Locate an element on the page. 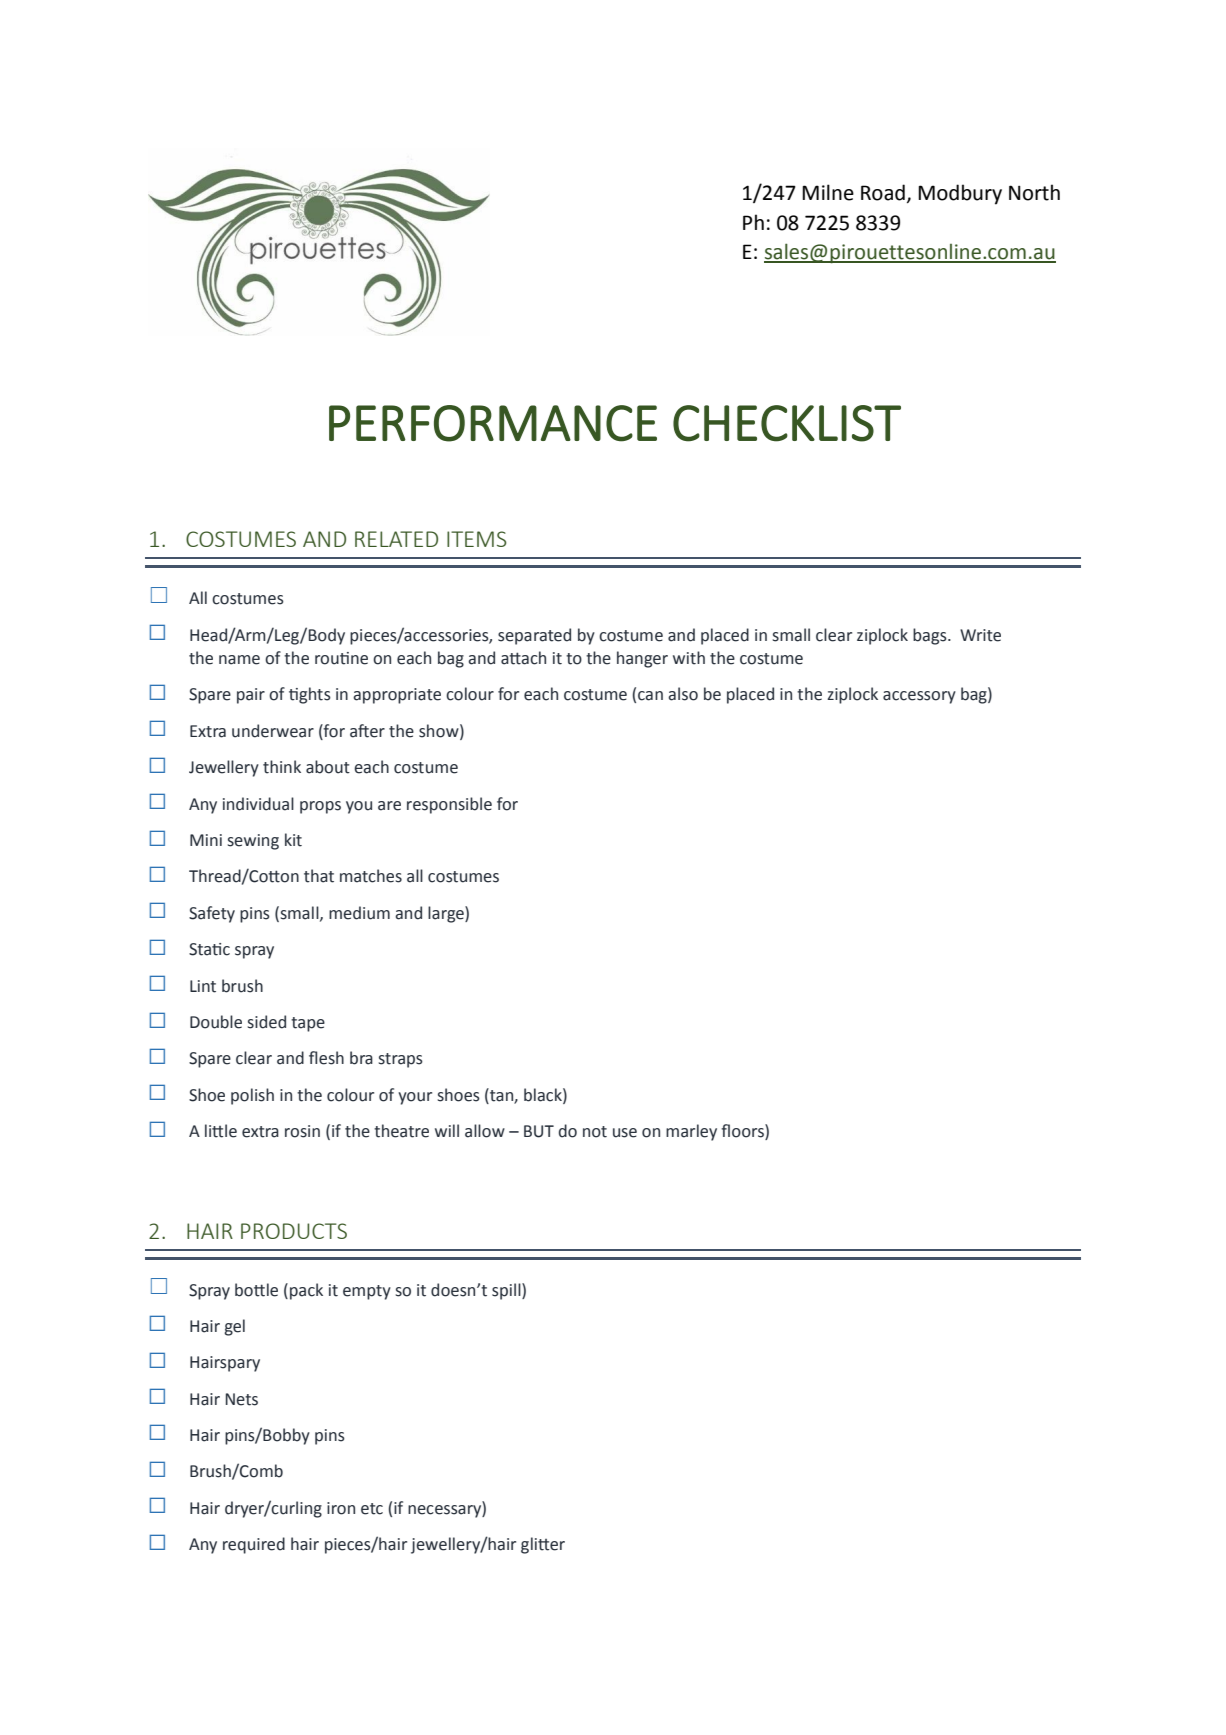  that is located at coordinates (319, 876).
